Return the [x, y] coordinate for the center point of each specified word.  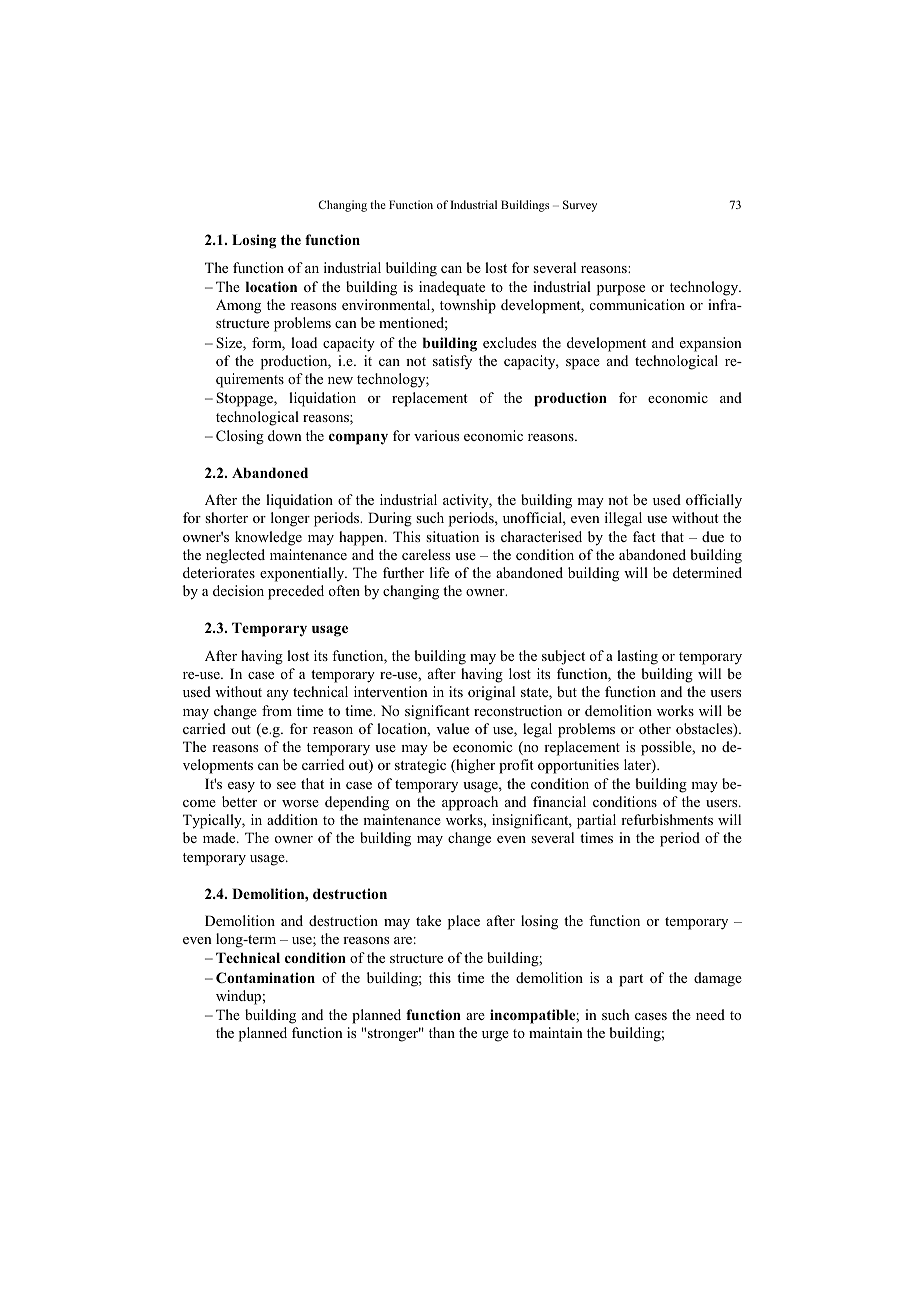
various [436, 435]
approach [470, 803]
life [439, 572]
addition [292, 819]
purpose [621, 290]
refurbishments [667, 819]
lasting [637, 657]
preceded [296, 592]
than [442, 1032]
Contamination [265, 977]
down [285, 435]
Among [238, 306]
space [583, 364]
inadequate [452, 288]
